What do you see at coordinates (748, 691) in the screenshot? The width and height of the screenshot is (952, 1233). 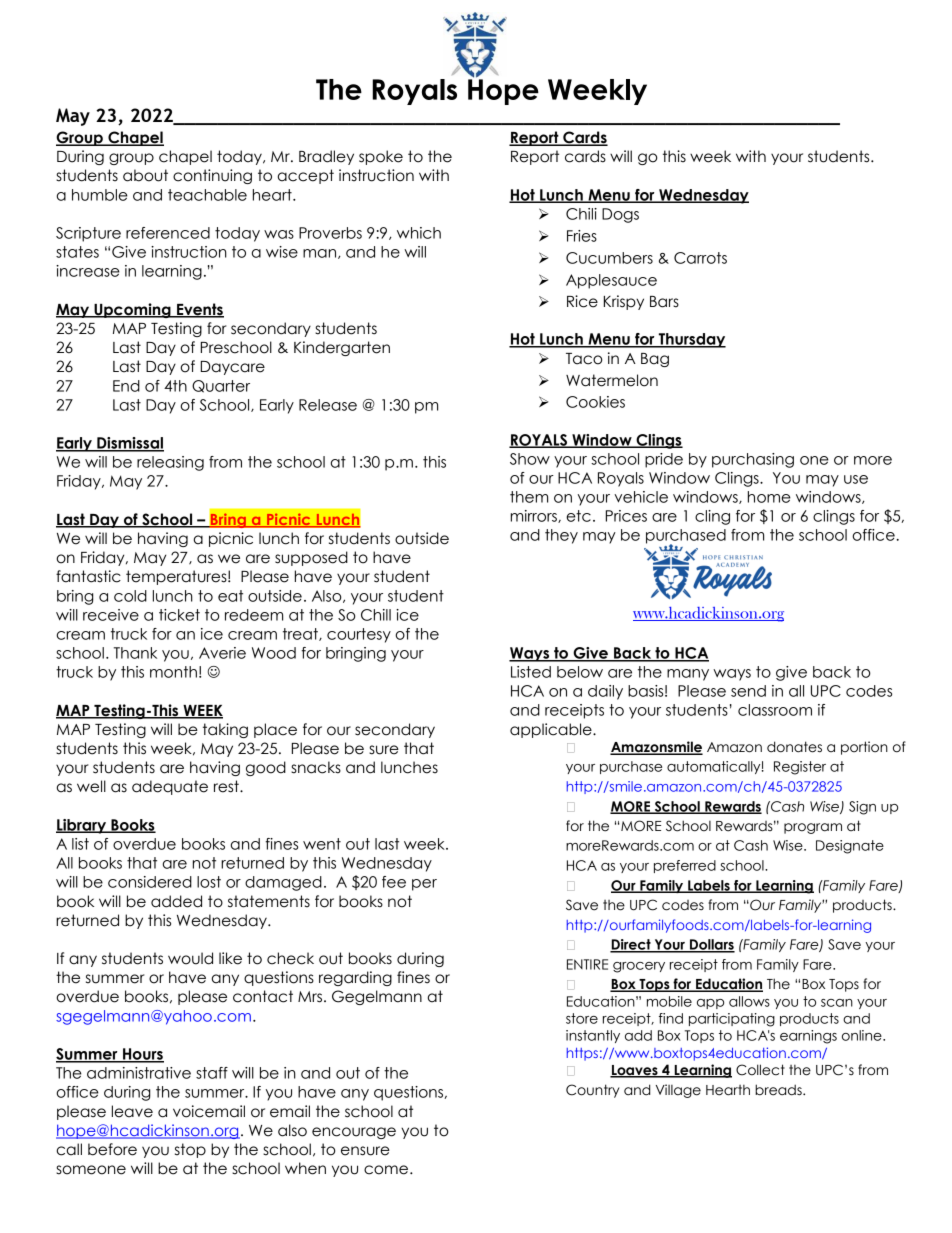 I see `send` at bounding box center [748, 691].
